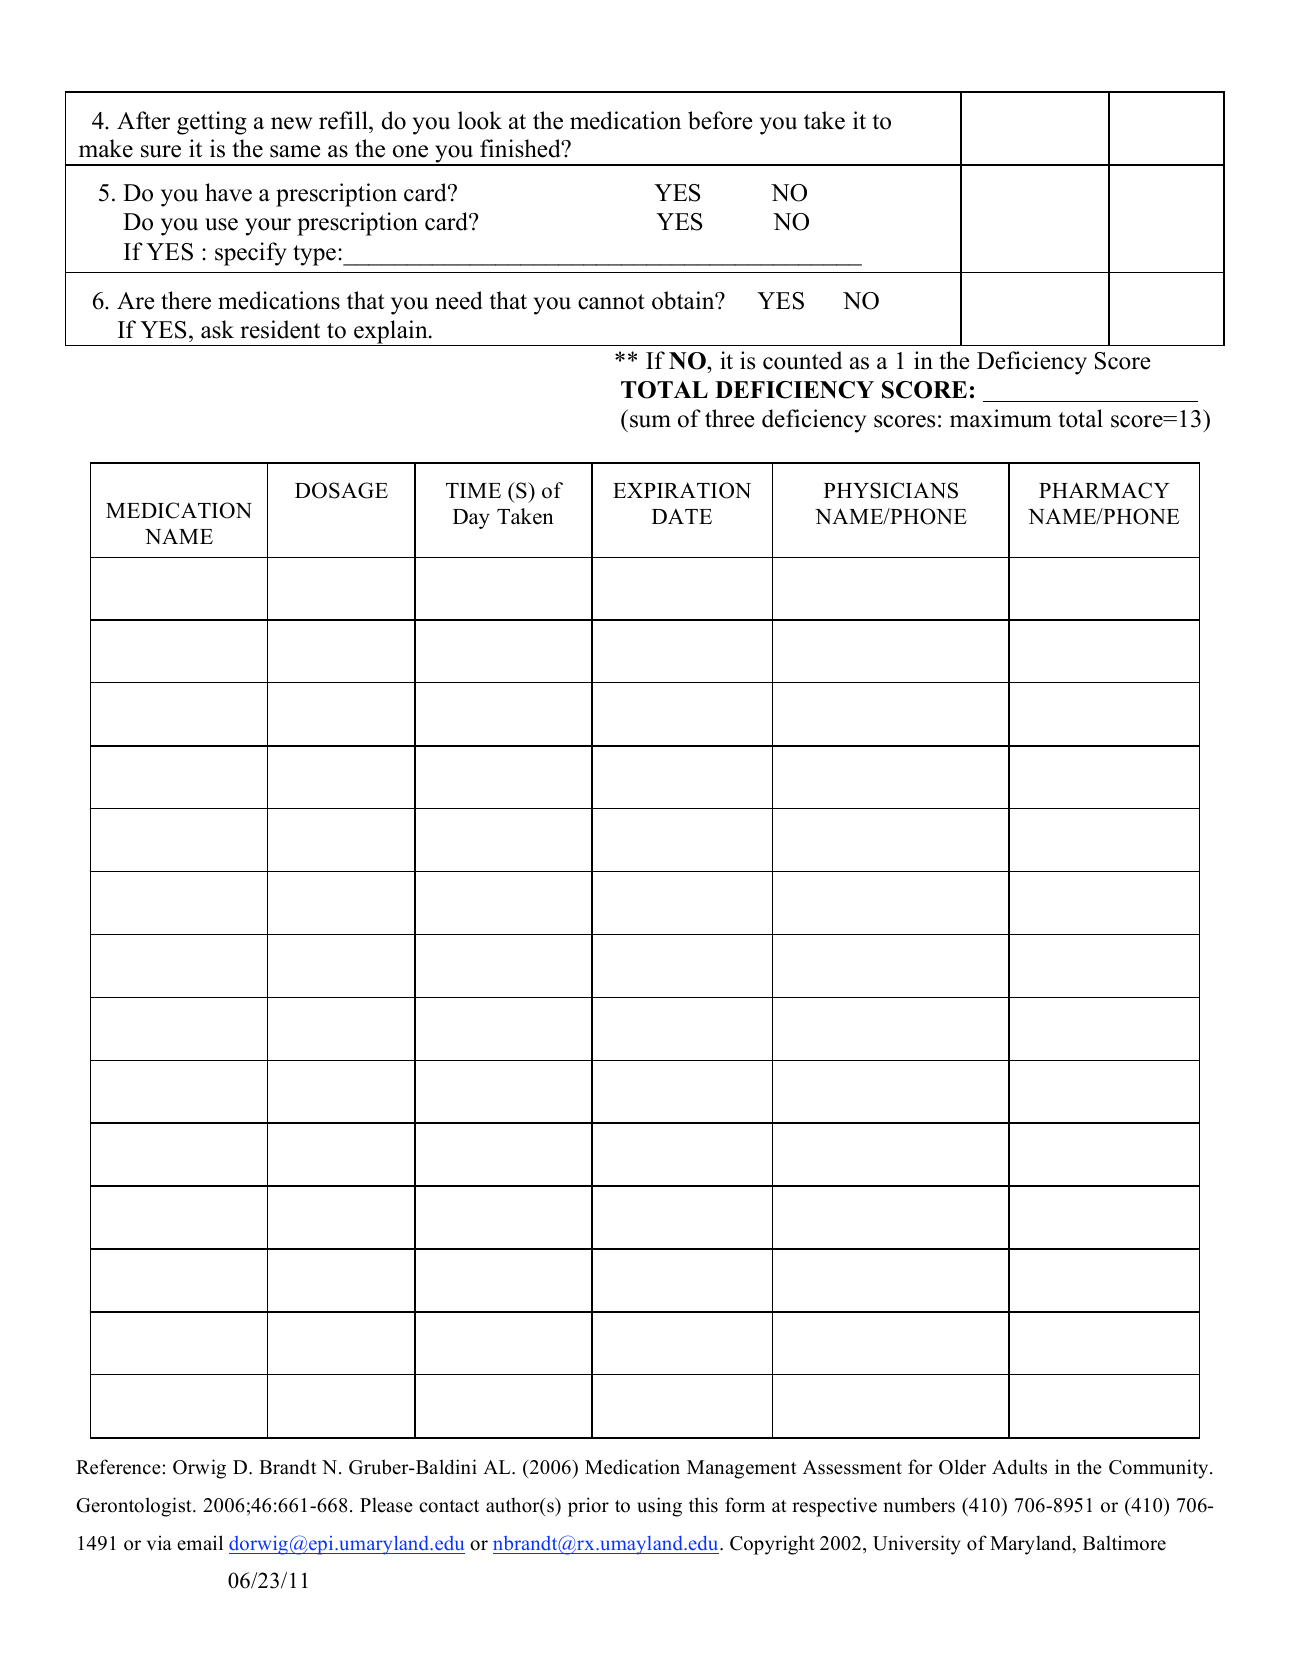  Describe the element at coordinates (682, 516) in the screenshot. I see `DATE` at that location.
